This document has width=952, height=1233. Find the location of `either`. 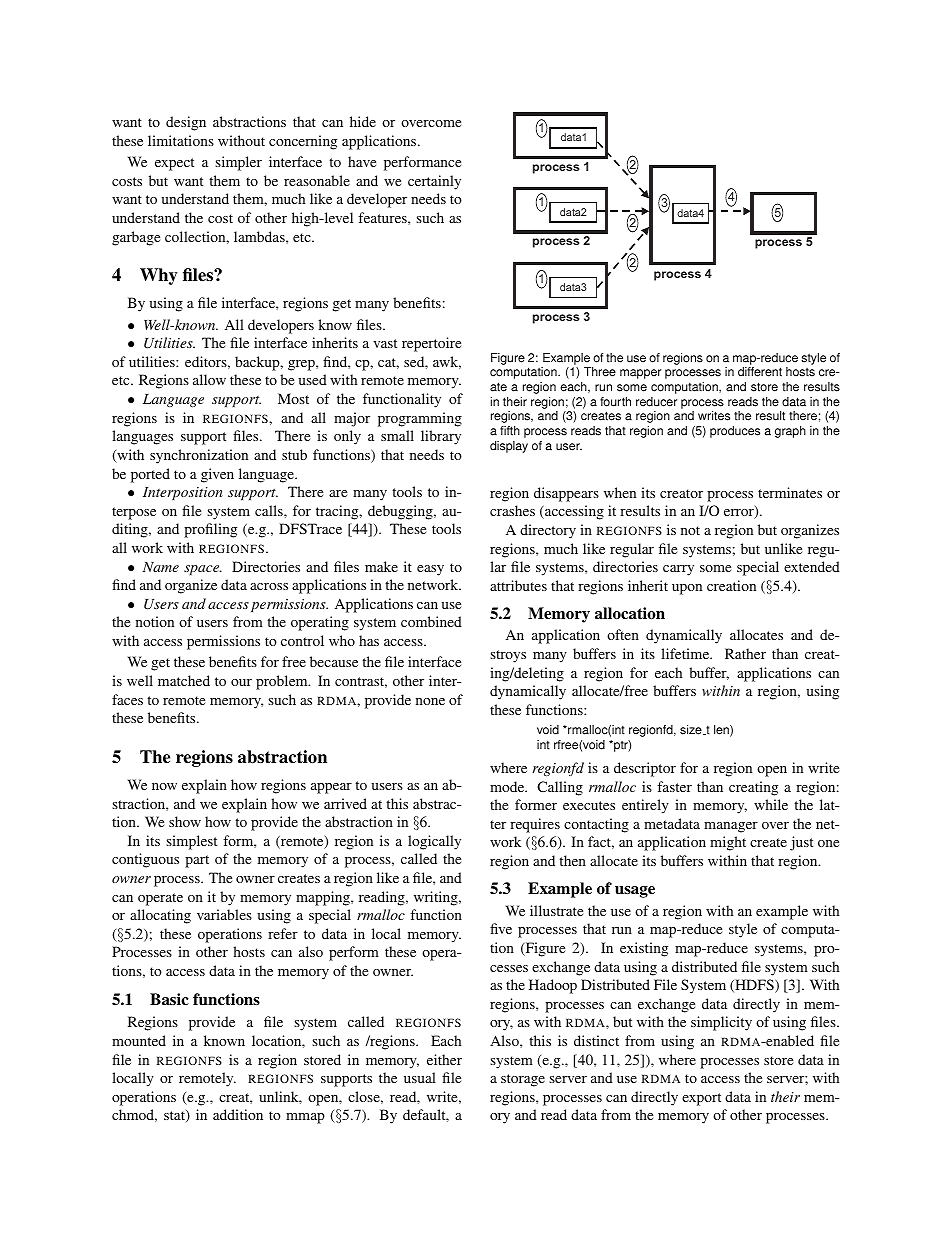

either is located at coordinates (444, 1059).
